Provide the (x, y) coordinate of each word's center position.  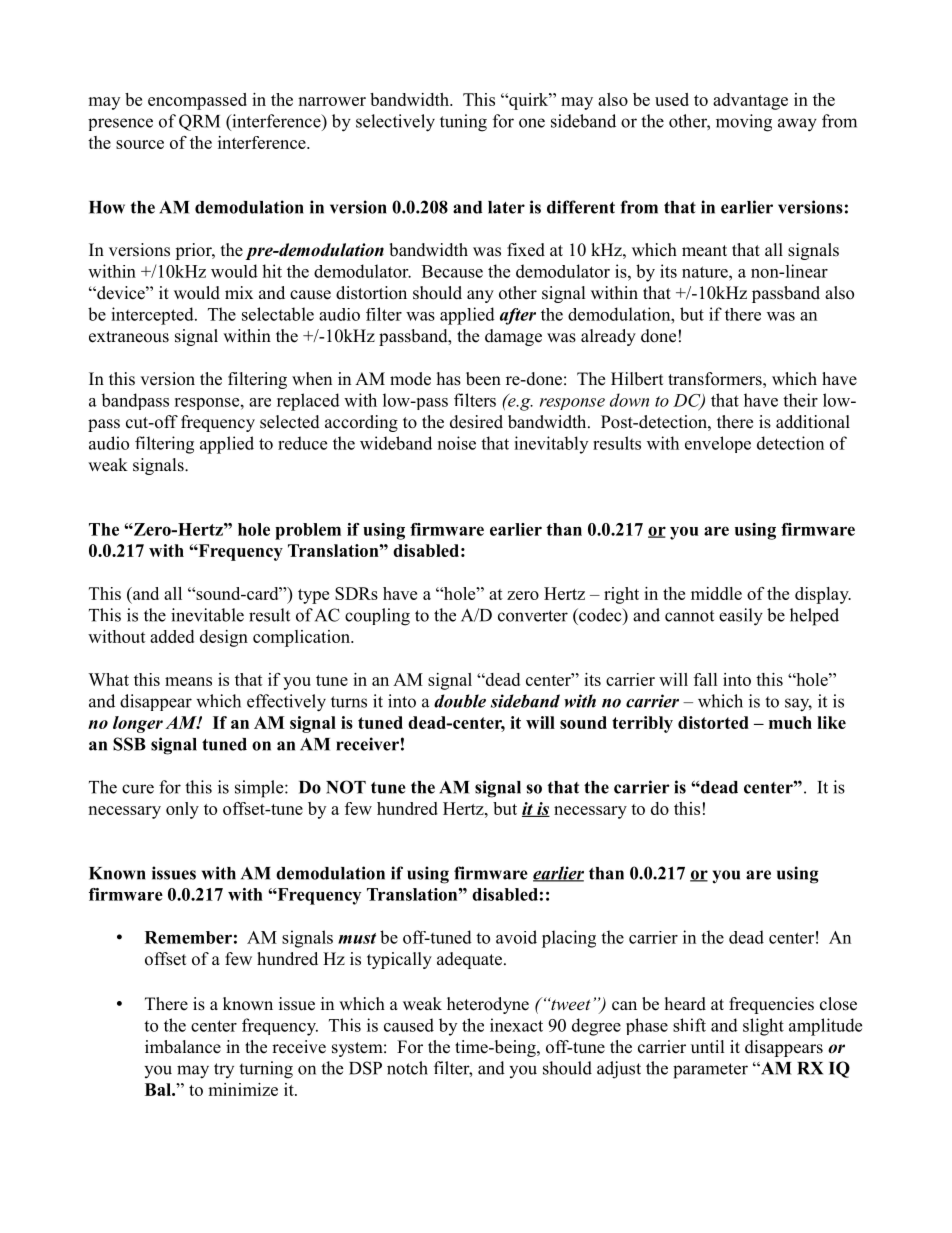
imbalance (183, 1047)
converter (533, 616)
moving (744, 123)
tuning (463, 123)
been (483, 379)
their (800, 400)
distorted (713, 722)
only (182, 810)
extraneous (129, 337)
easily (741, 617)
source (140, 144)
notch (407, 1068)
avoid (516, 937)
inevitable (207, 615)
